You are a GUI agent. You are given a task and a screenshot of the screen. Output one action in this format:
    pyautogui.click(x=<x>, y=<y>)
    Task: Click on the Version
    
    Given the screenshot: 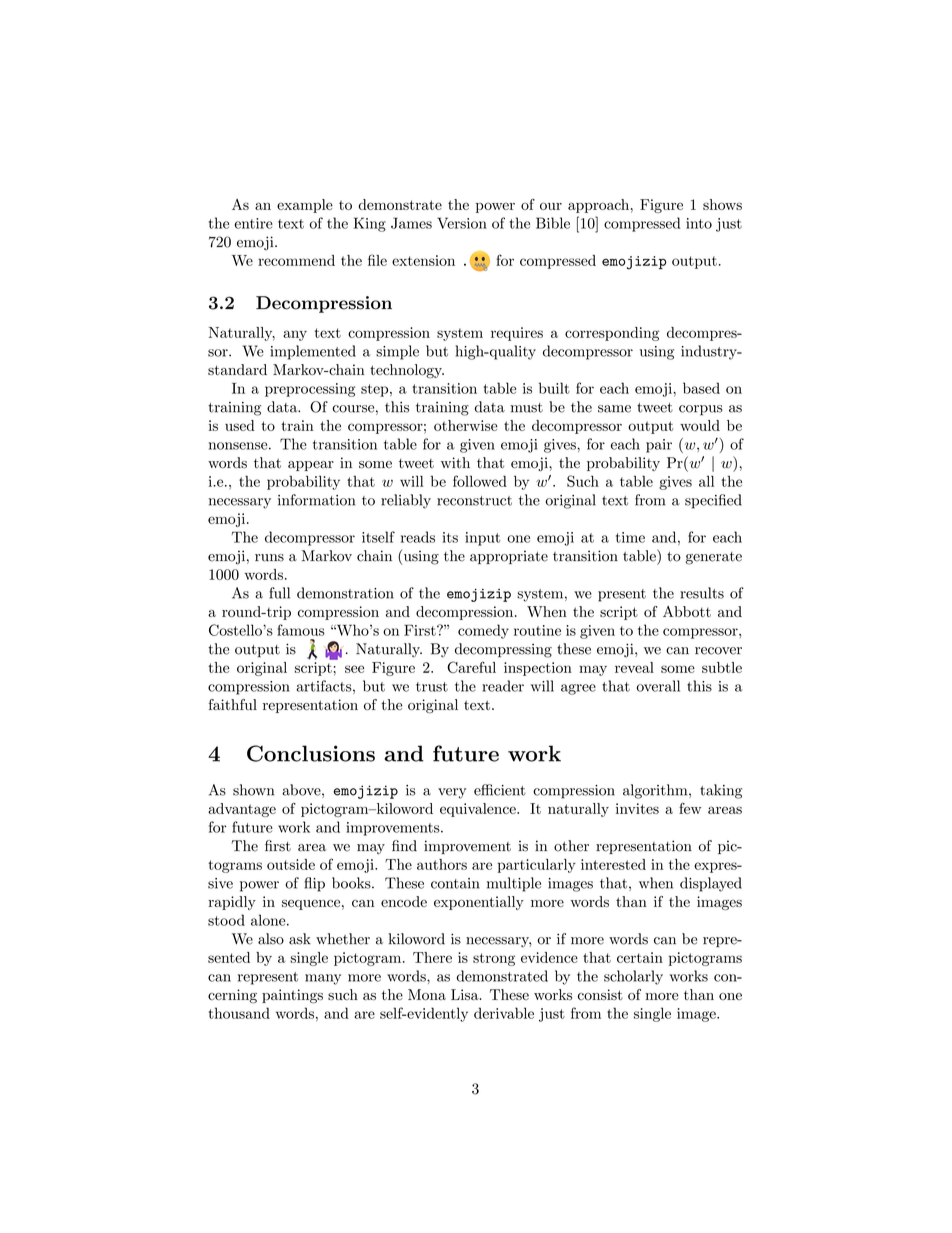 What is the action you would take?
    pyautogui.click(x=462, y=223)
